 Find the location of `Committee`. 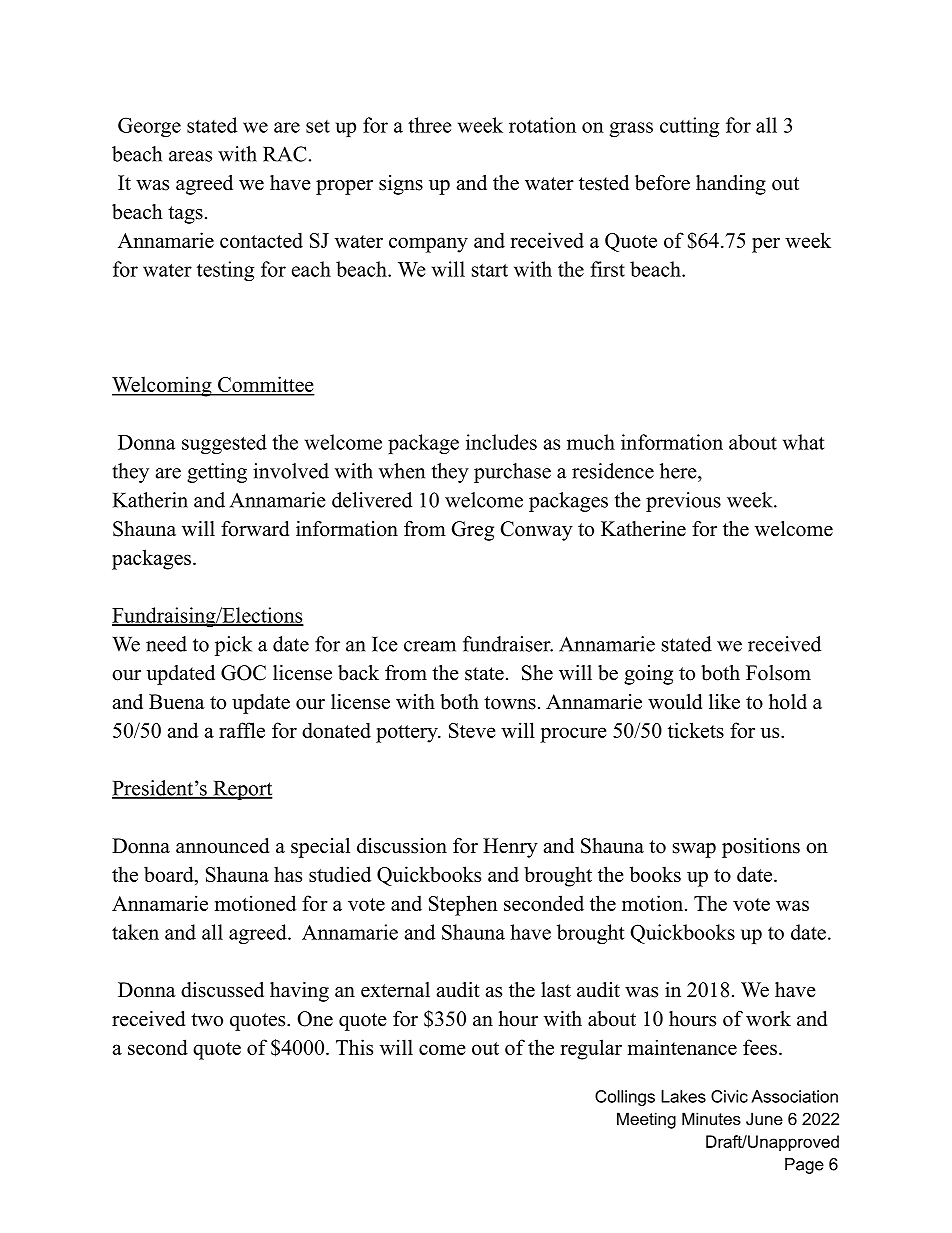

Committee is located at coordinates (265, 385).
